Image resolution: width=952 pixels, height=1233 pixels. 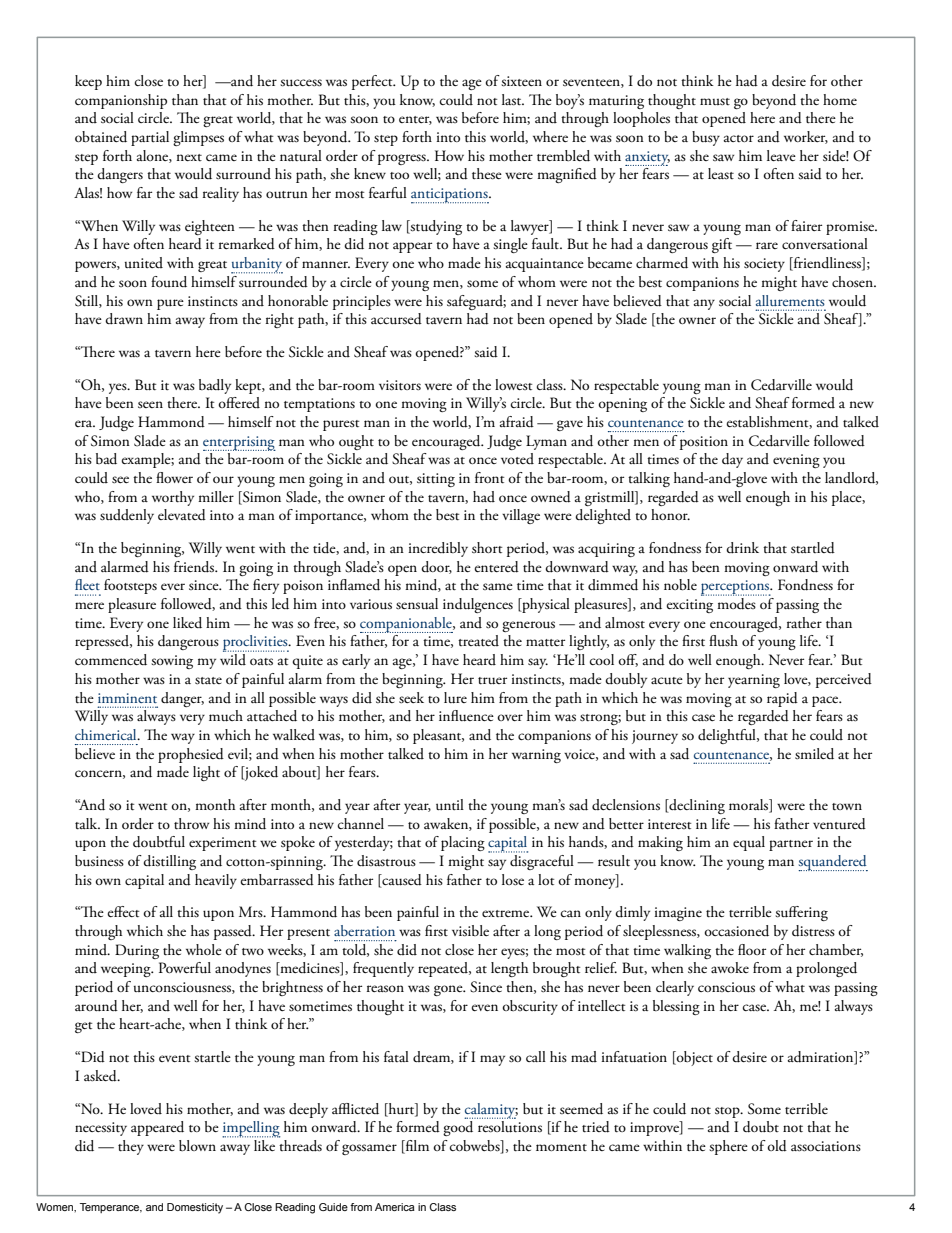 What do you see at coordinates (739, 138) in the document?
I see `actor` at bounding box center [739, 138].
